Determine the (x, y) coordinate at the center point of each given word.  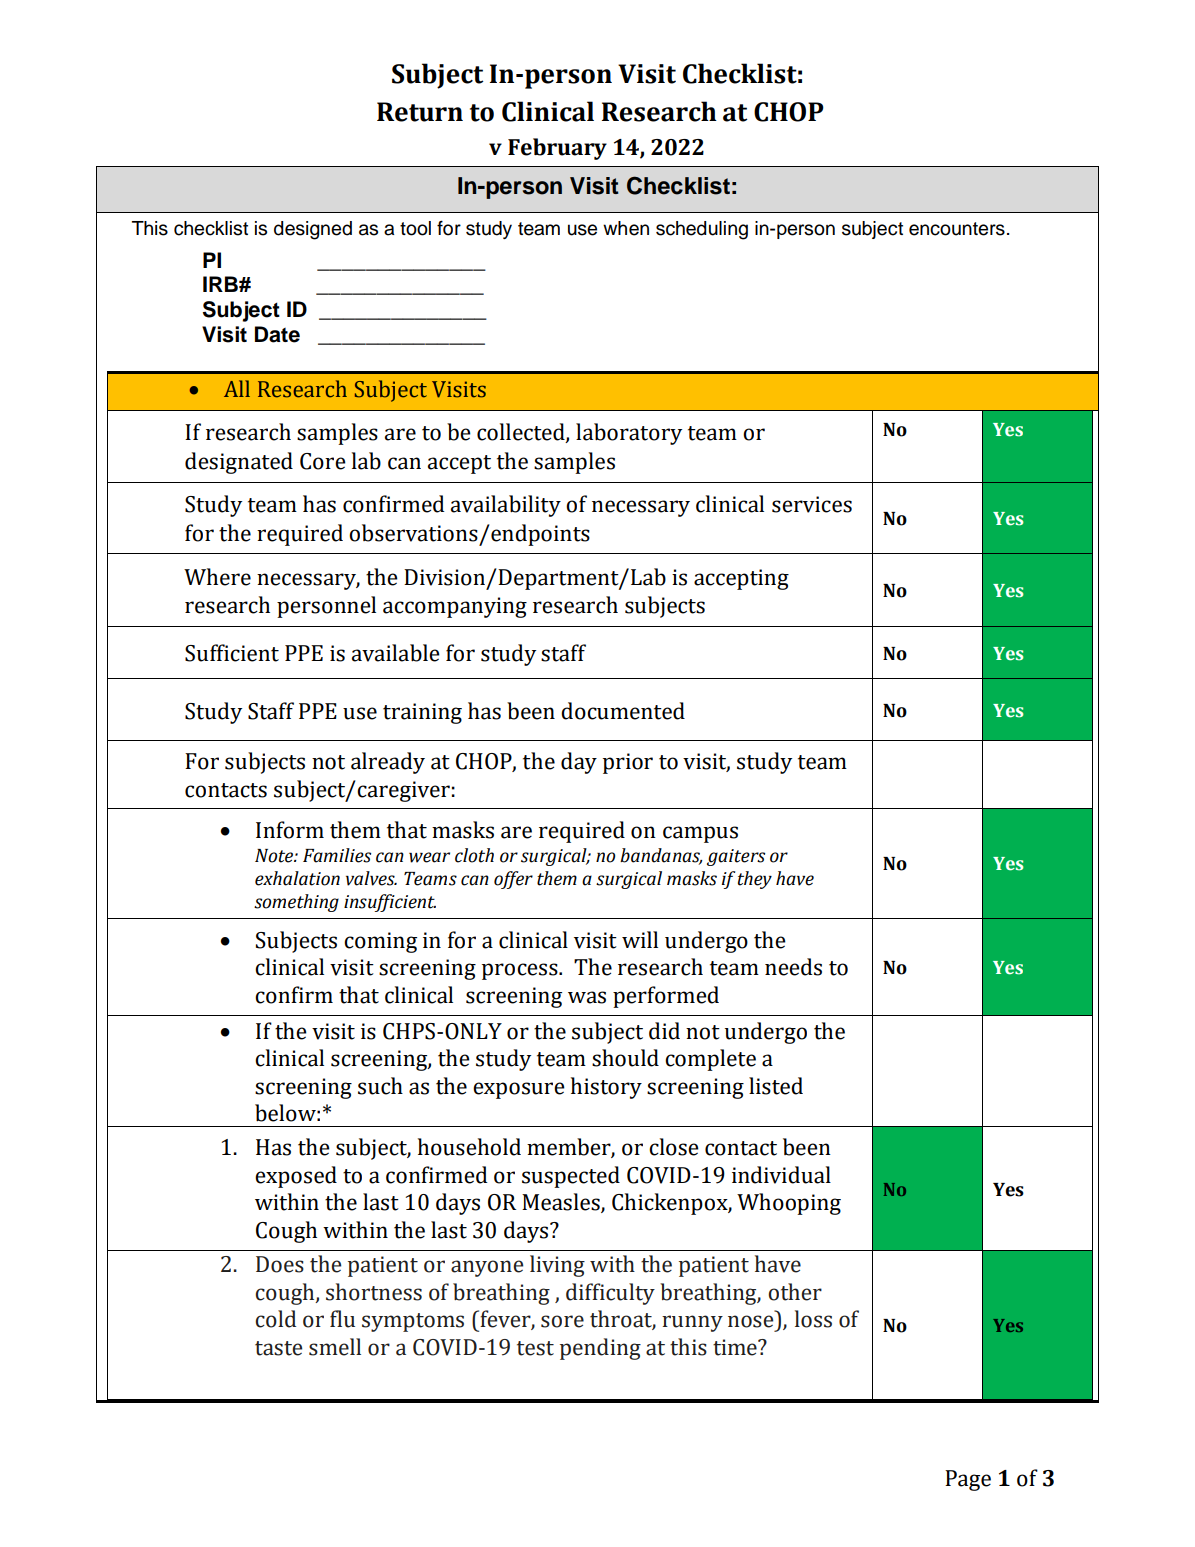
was (587, 997)
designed (313, 230)
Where (217, 577)
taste (278, 1348)
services (812, 504)
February (557, 149)
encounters (957, 229)
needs (793, 967)
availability (506, 506)
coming (380, 942)
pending (600, 1349)
